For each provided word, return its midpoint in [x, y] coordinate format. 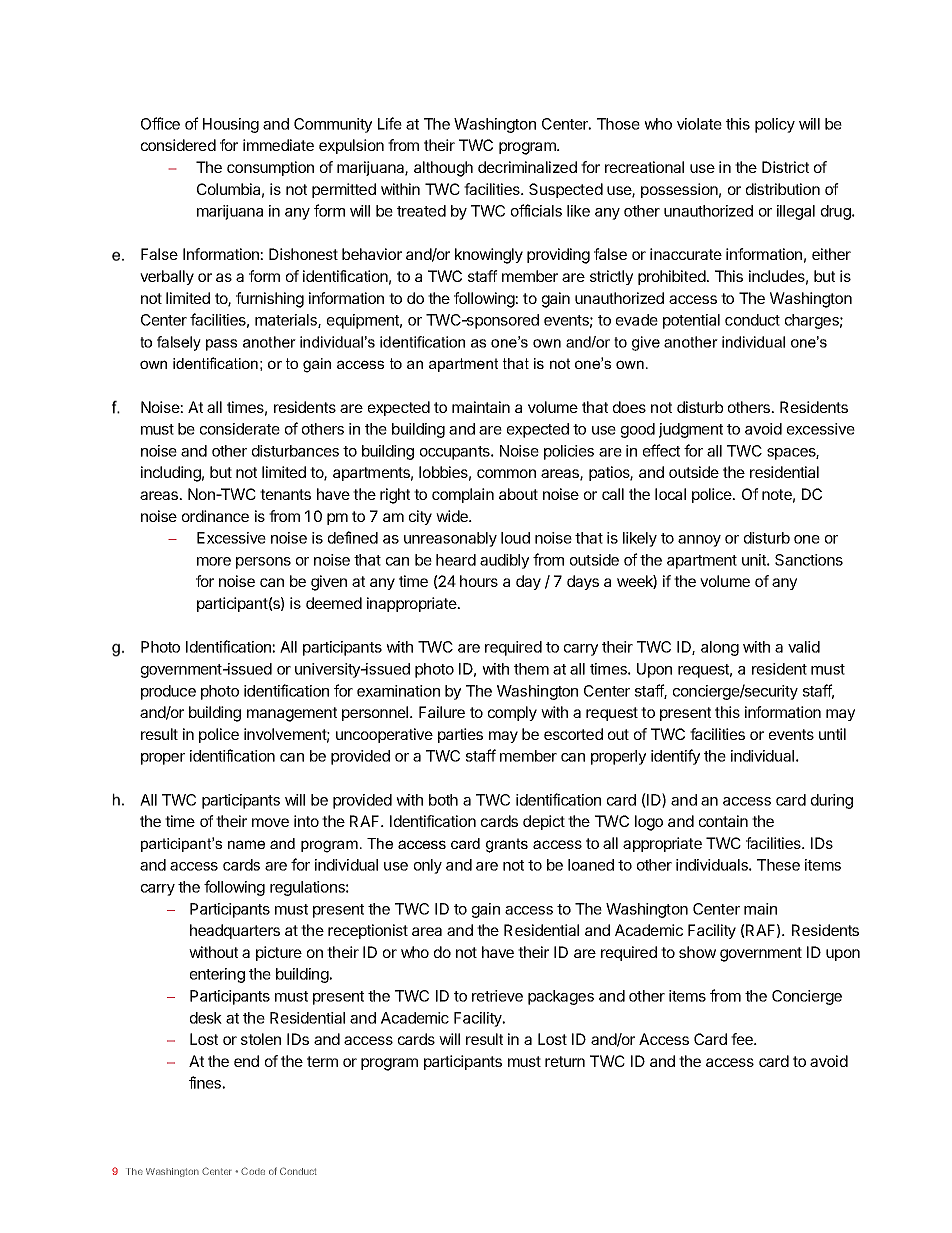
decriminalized [527, 167]
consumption [270, 168]
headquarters [235, 931]
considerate [240, 429]
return [565, 1061]
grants [507, 845]
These [778, 865]
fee [743, 1039]
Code [253, 1171]
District [785, 167]
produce [168, 692]
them [531, 669]
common [506, 473]
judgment [691, 430]
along [720, 648]
